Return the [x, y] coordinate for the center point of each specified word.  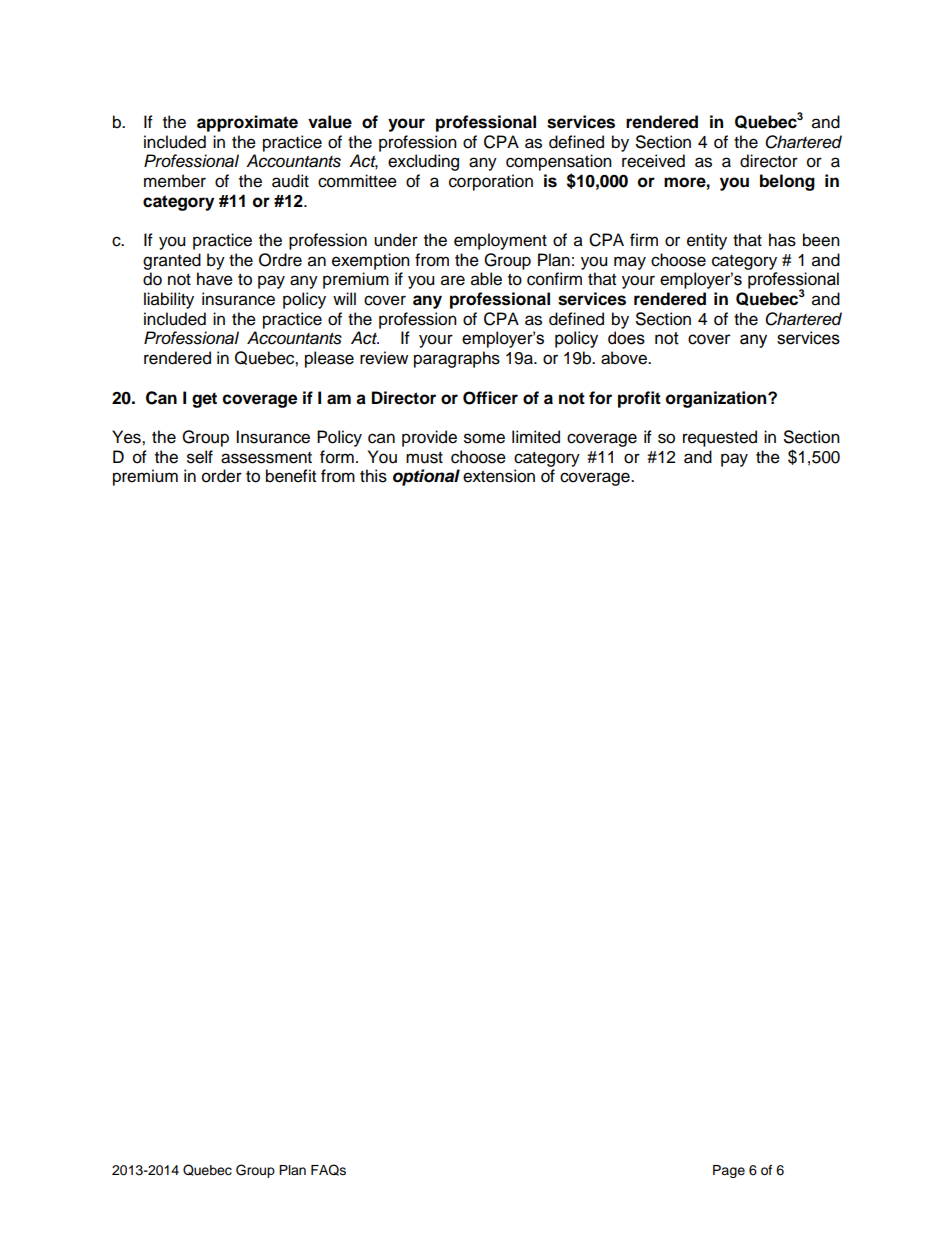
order [222, 476]
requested [720, 438]
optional [426, 477]
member [175, 181]
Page [729, 1171]
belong [787, 182]
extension [499, 476]
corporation [491, 182]
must [424, 458]
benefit [291, 476]
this [373, 476]
